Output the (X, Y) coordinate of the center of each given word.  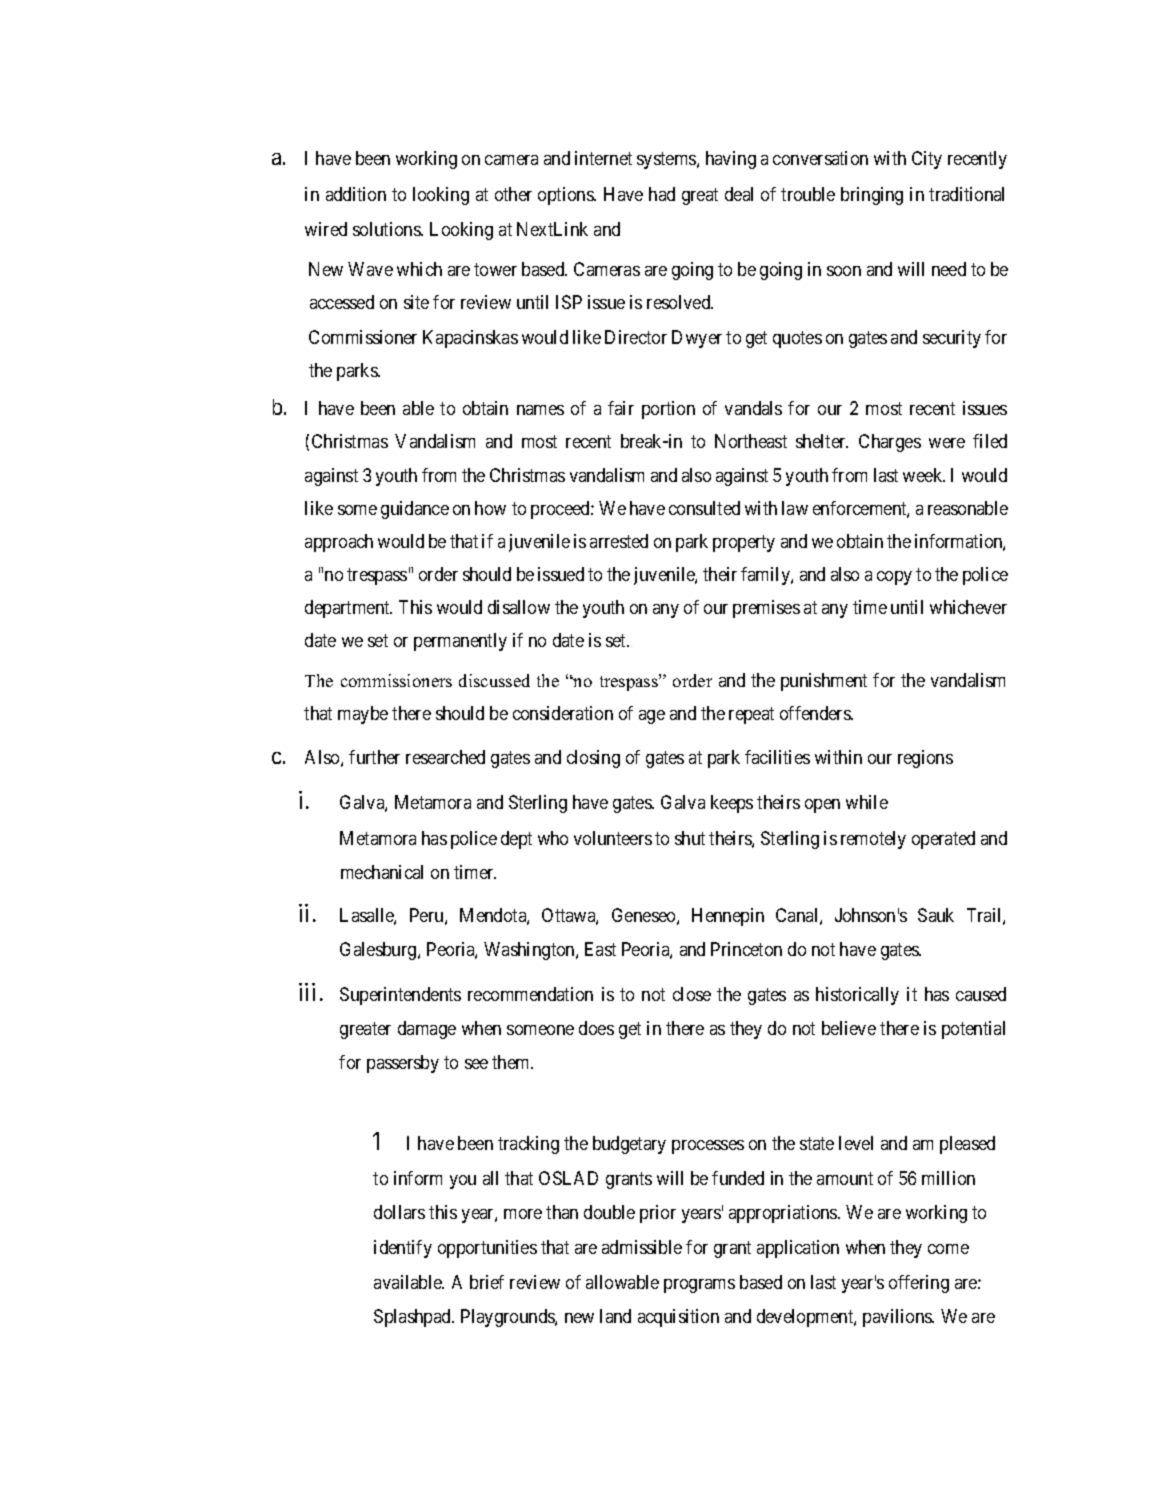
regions (925, 759)
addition (356, 194)
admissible (642, 1247)
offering (919, 1284)
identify (403, 1249)
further (374, 757)
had (662, 194)
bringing (872, 196)
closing (593, 759)
